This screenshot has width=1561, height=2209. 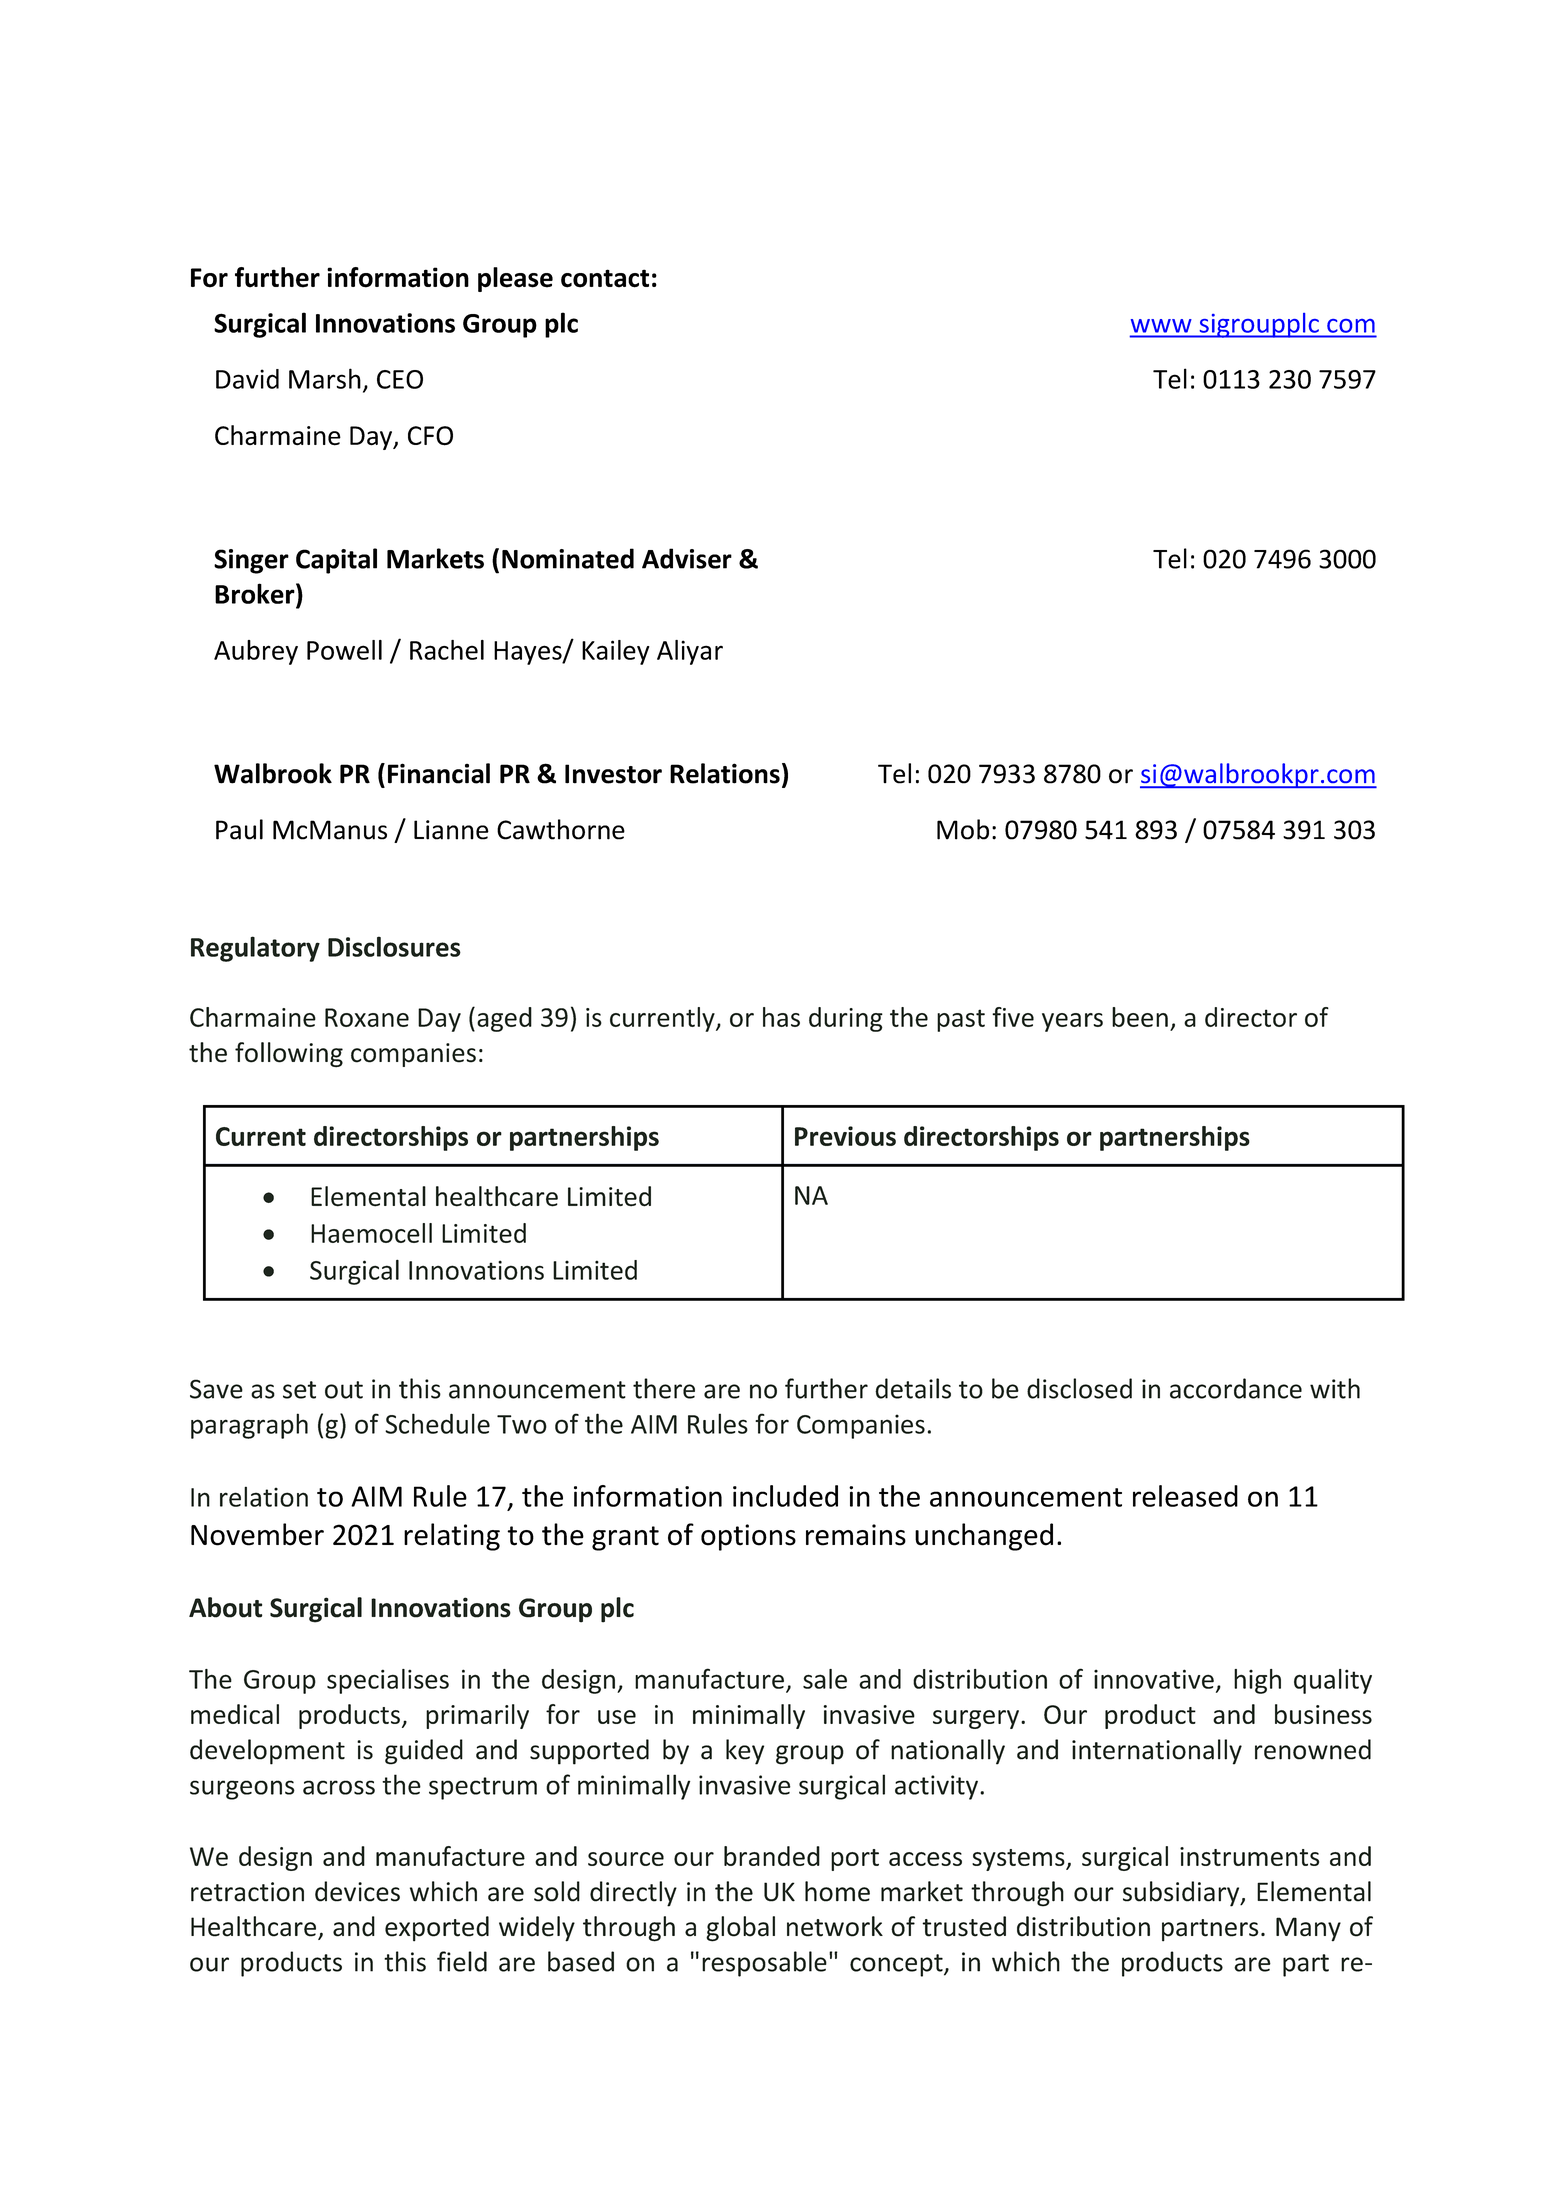 I want to click on devices, so click(x=357, y=1891).
